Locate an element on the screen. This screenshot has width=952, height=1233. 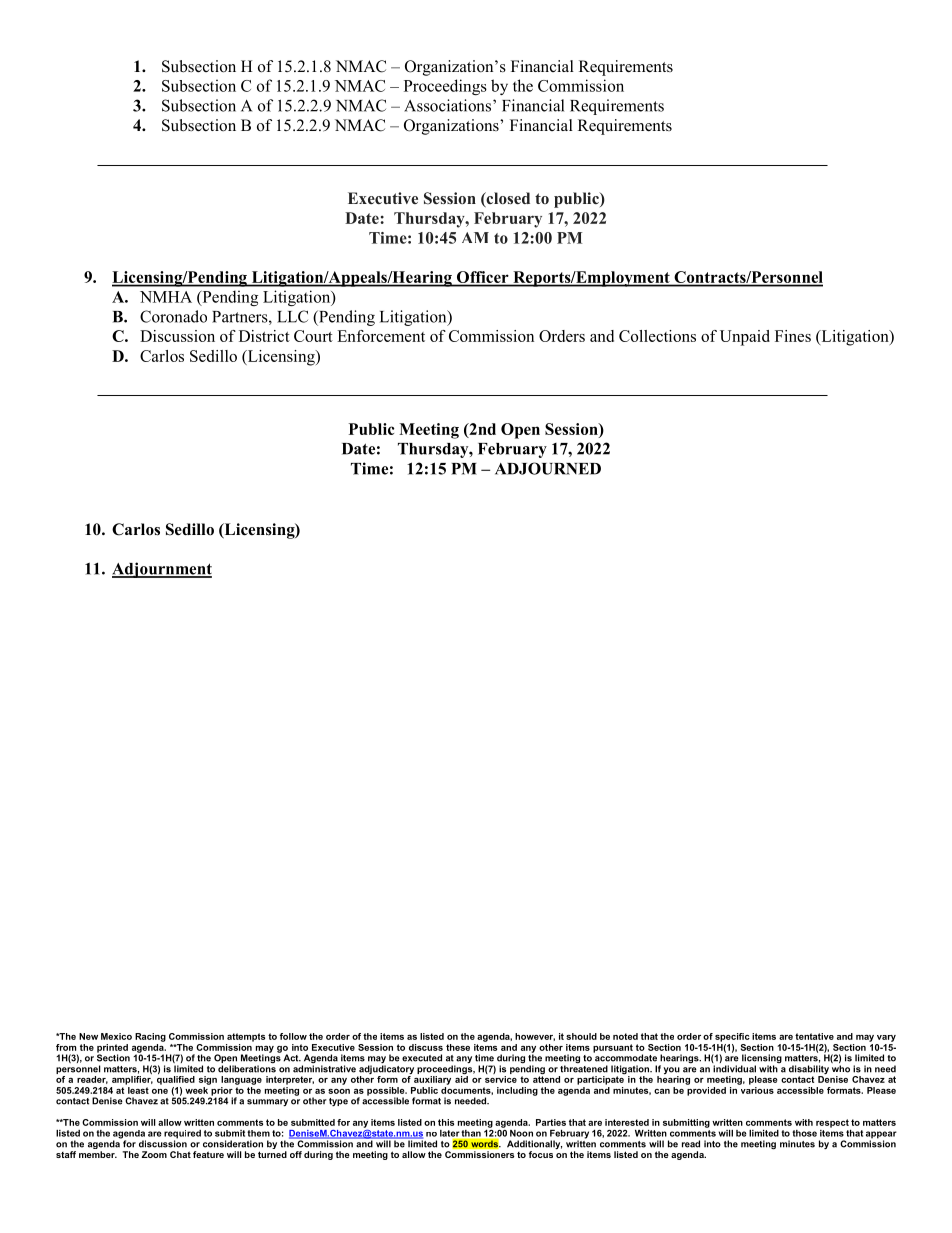
Zoom is located at coordinates (154, 1154).
